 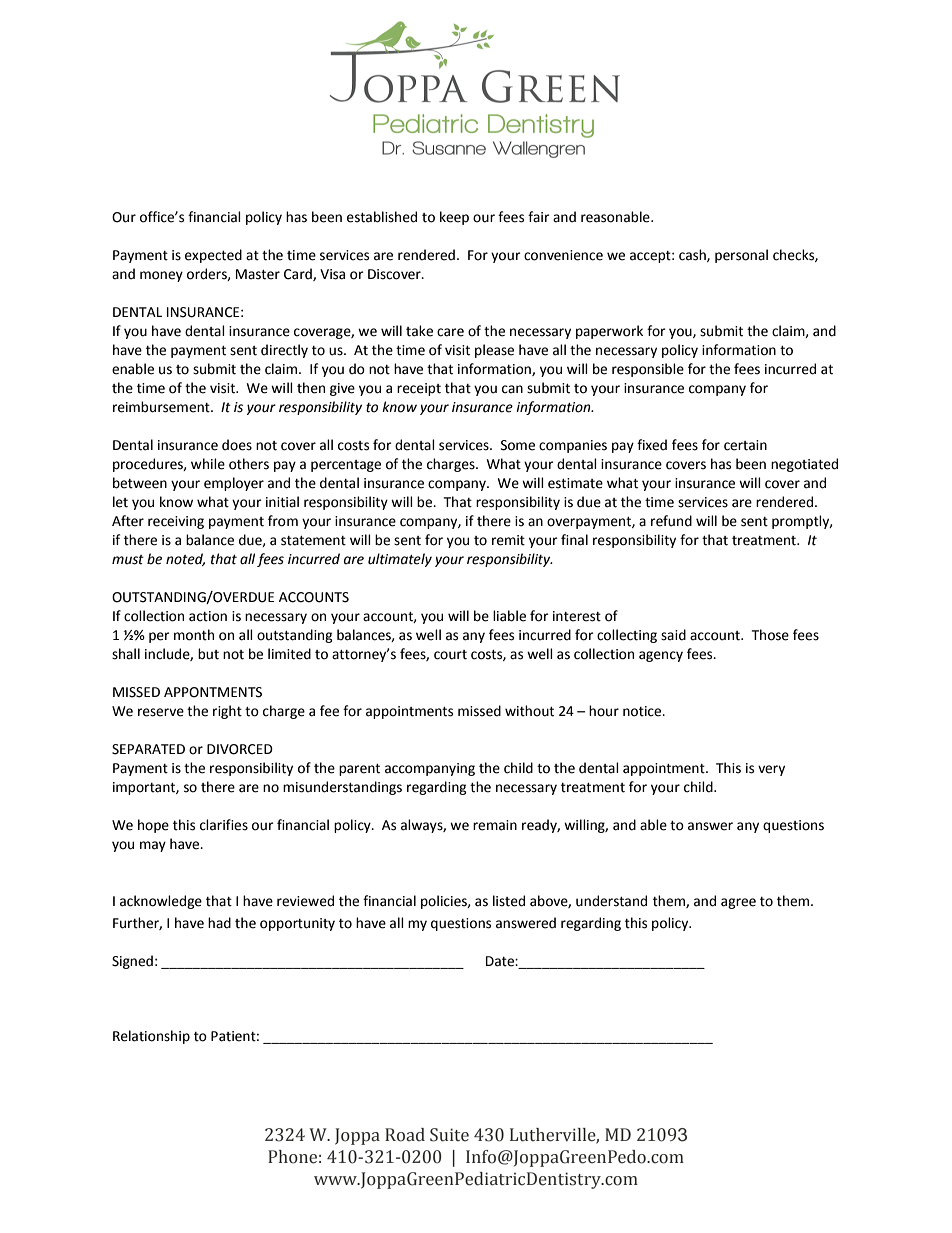 I want to click on while, so click(x=208, y=464).
